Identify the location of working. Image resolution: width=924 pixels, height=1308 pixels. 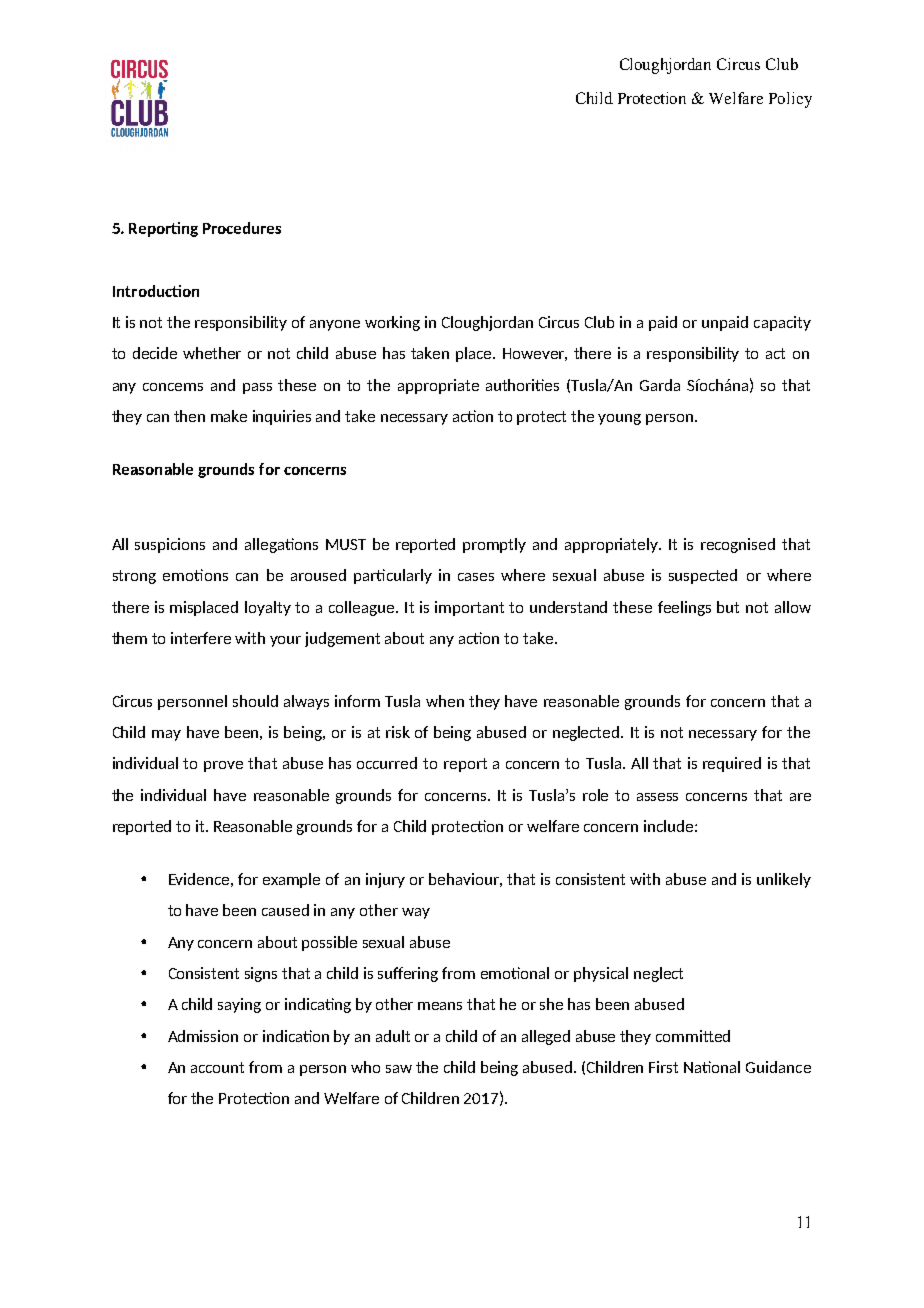
(392, 323).
